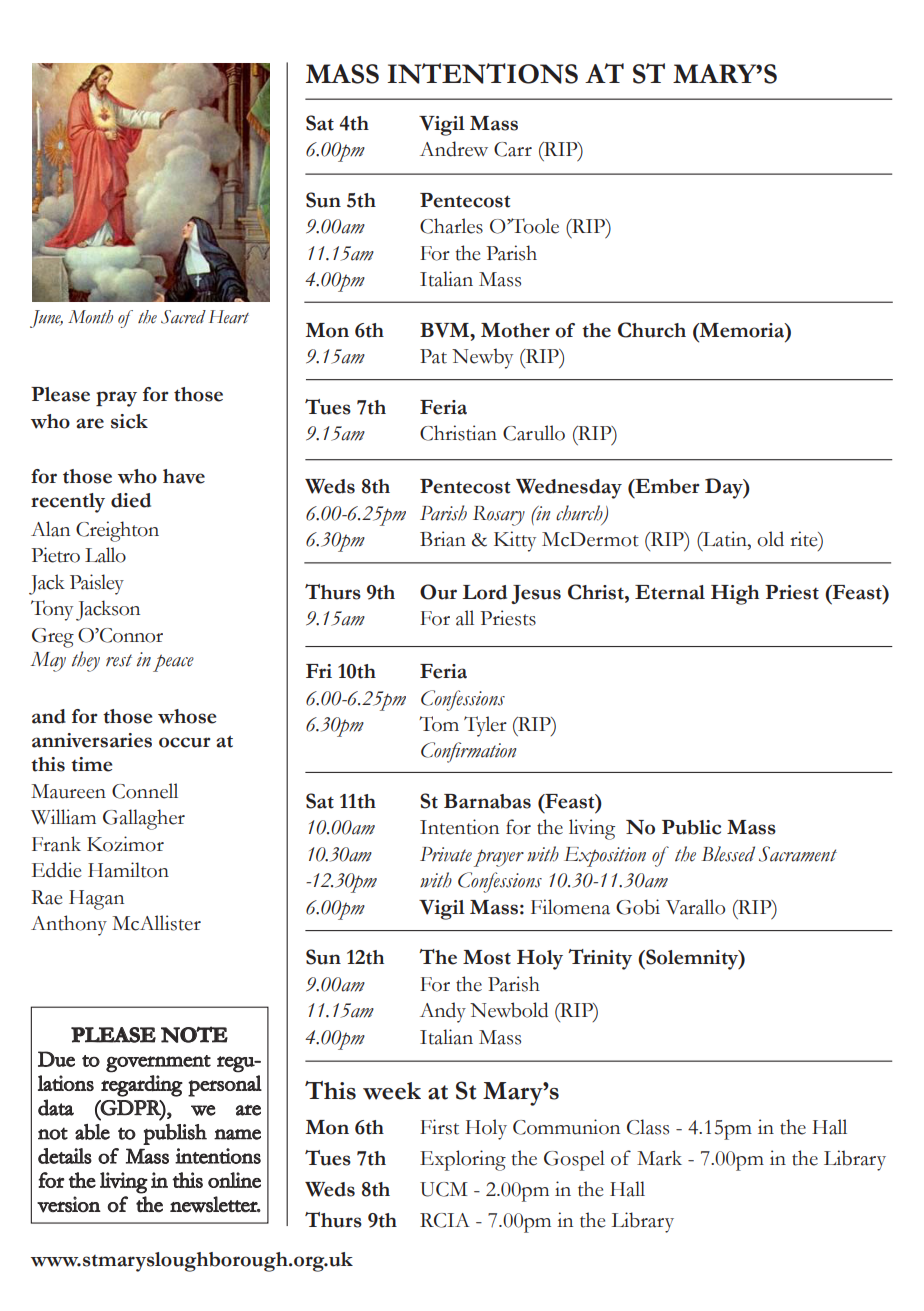 The height and width of the image is (1311, 924). What do you see at coordinates (659, 1158) in the image?
I see `Mark` at bounding box center [659, 1158].
